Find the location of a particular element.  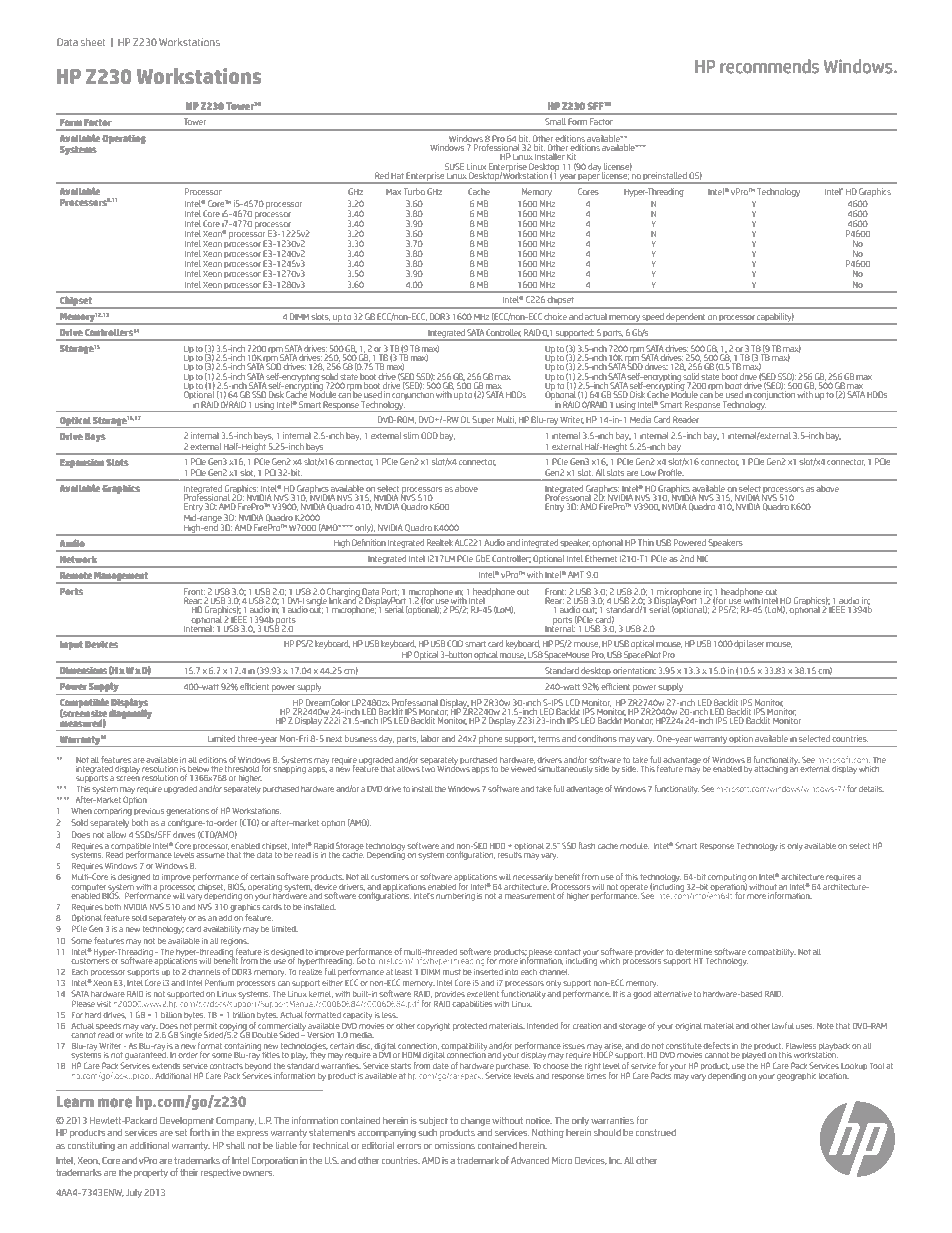

laser is located at coordinates (755, 643).
